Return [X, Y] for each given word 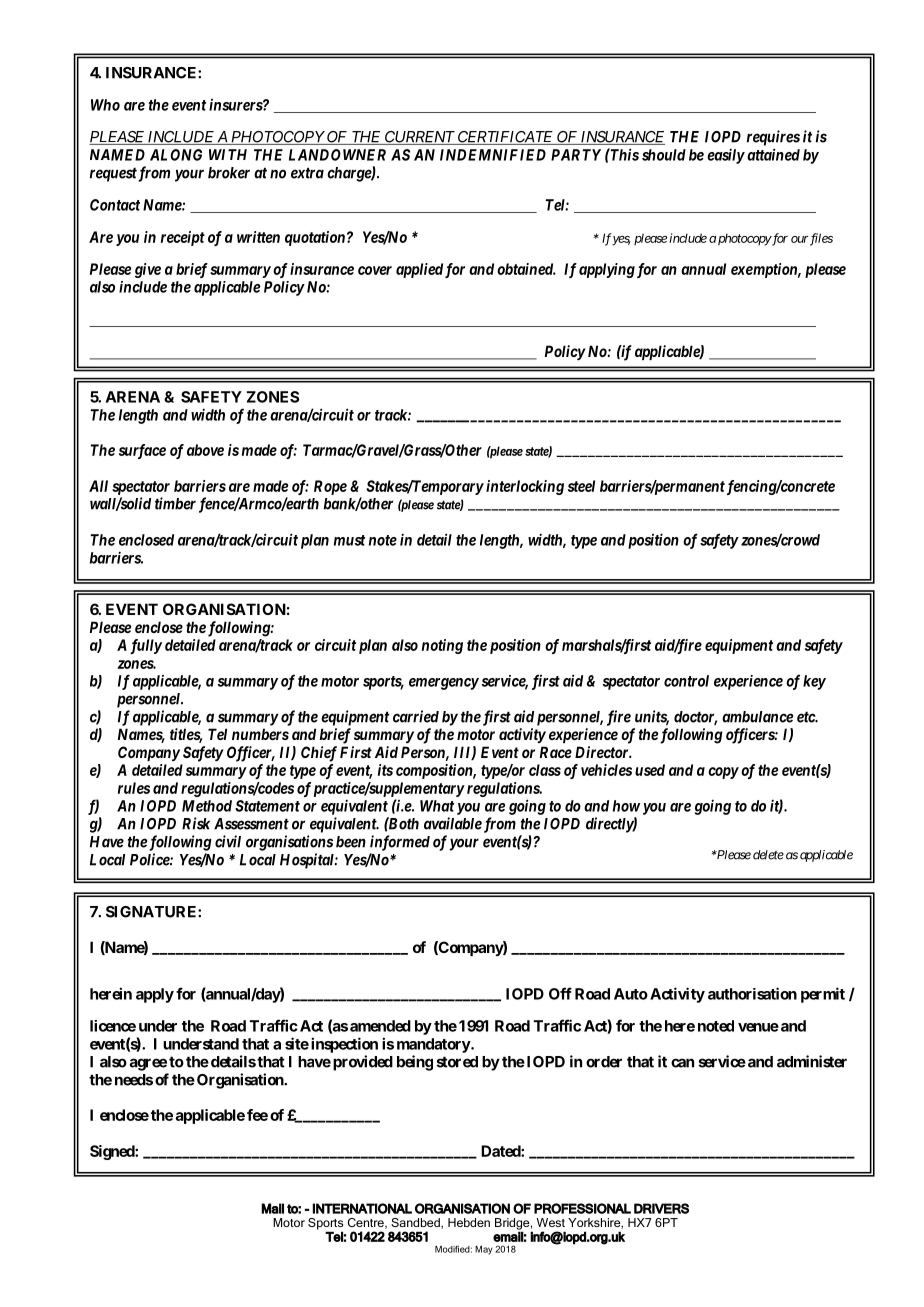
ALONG [176, 155]
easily [726, 156]
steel [581, 486]
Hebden [469, 1222]
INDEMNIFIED [493, 155]
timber [175, 503]
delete [768, 855]
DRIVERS [661, 1208]
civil [228, 841]
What [437, 806]
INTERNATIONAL [362, 1208]
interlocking [525, 487]
